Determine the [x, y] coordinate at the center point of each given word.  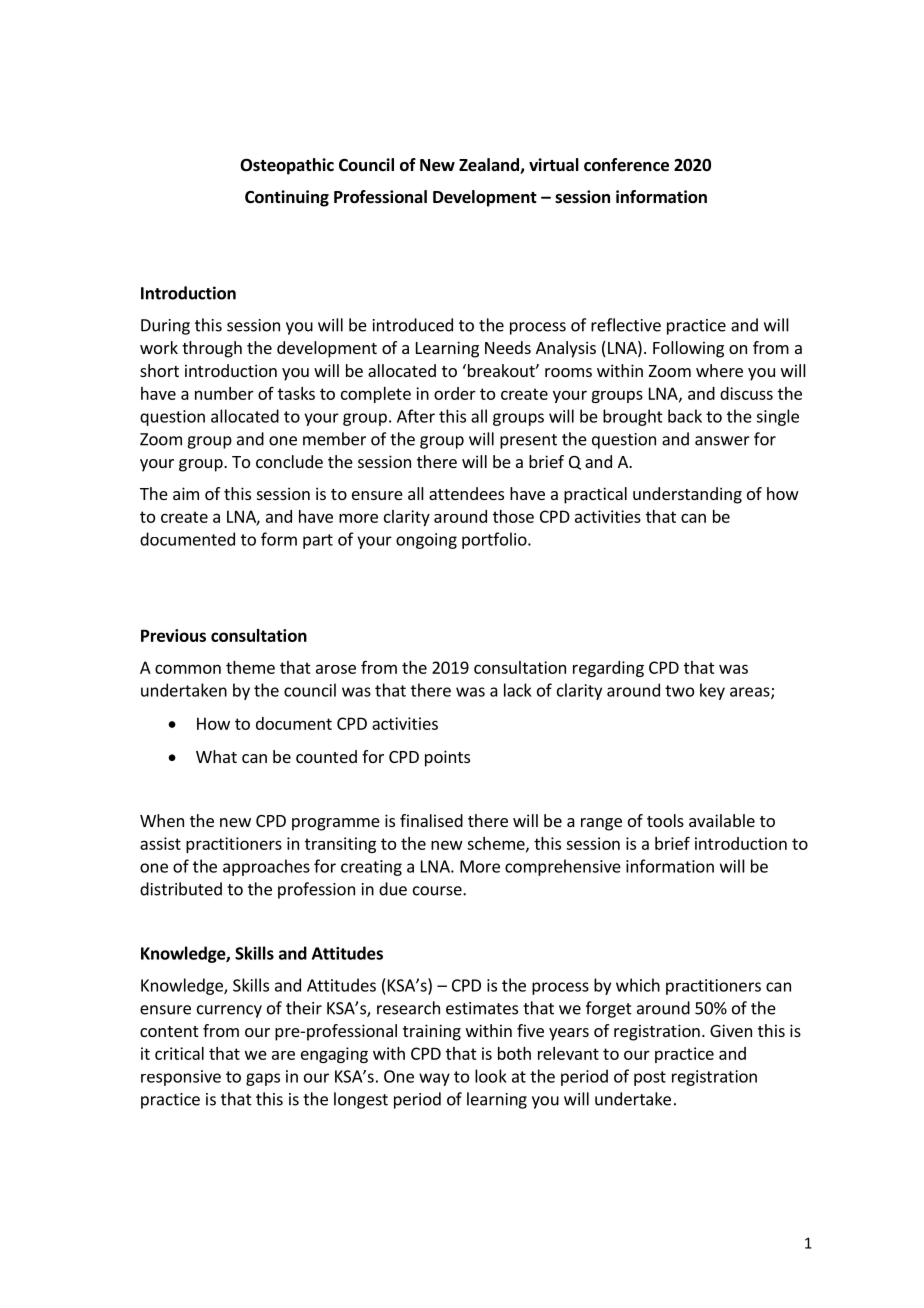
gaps [263, 1079]
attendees [466, 493]
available [722, 820]
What [216, 756]
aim [186, 493]
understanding [687, 495]
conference [626, 165]
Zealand [490, 166]
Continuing [287, 198]
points [447, 758]
